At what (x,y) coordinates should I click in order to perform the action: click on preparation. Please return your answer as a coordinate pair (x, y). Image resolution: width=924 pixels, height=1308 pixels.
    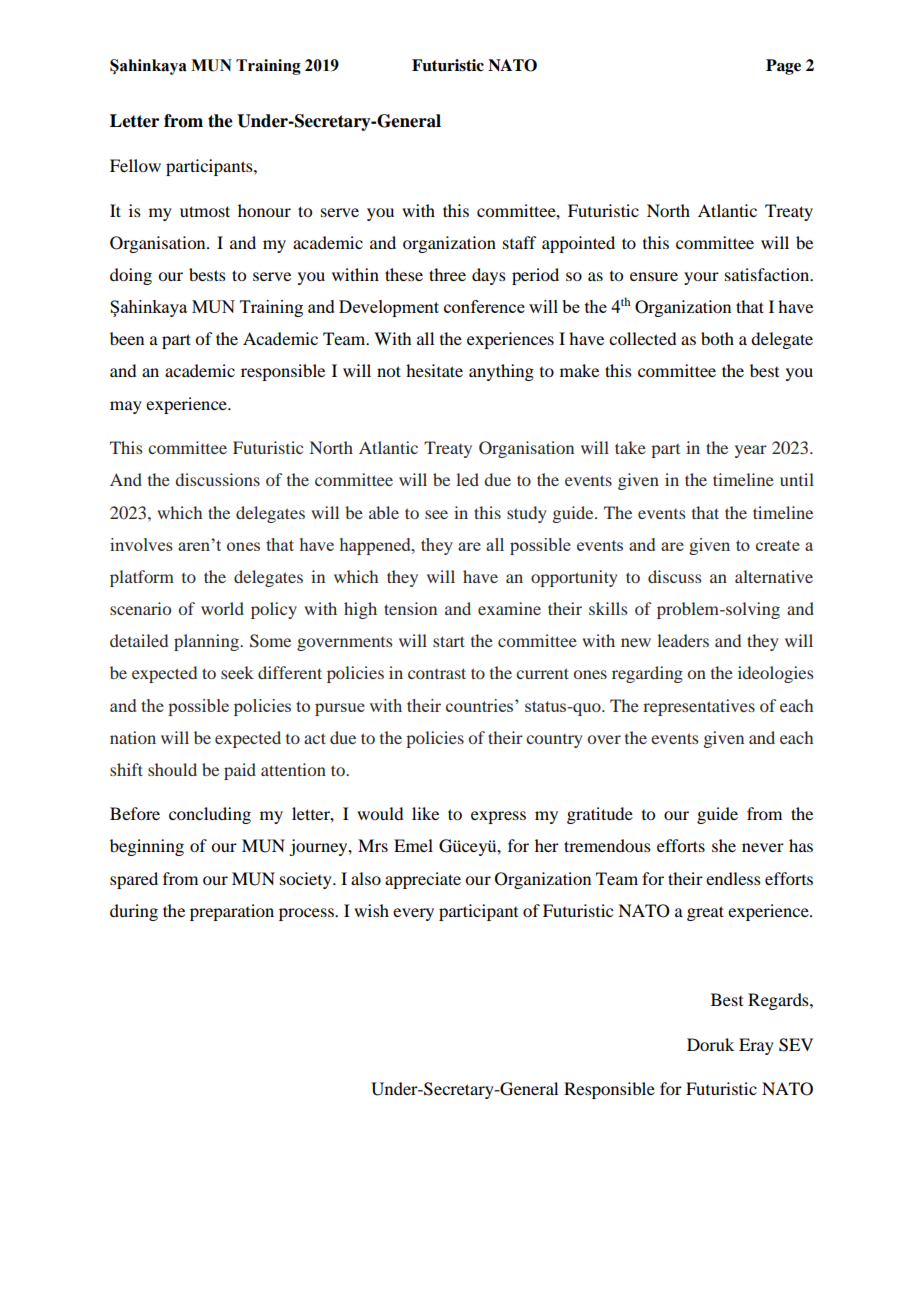
    Looking at the image, I should click on (232, 912).
